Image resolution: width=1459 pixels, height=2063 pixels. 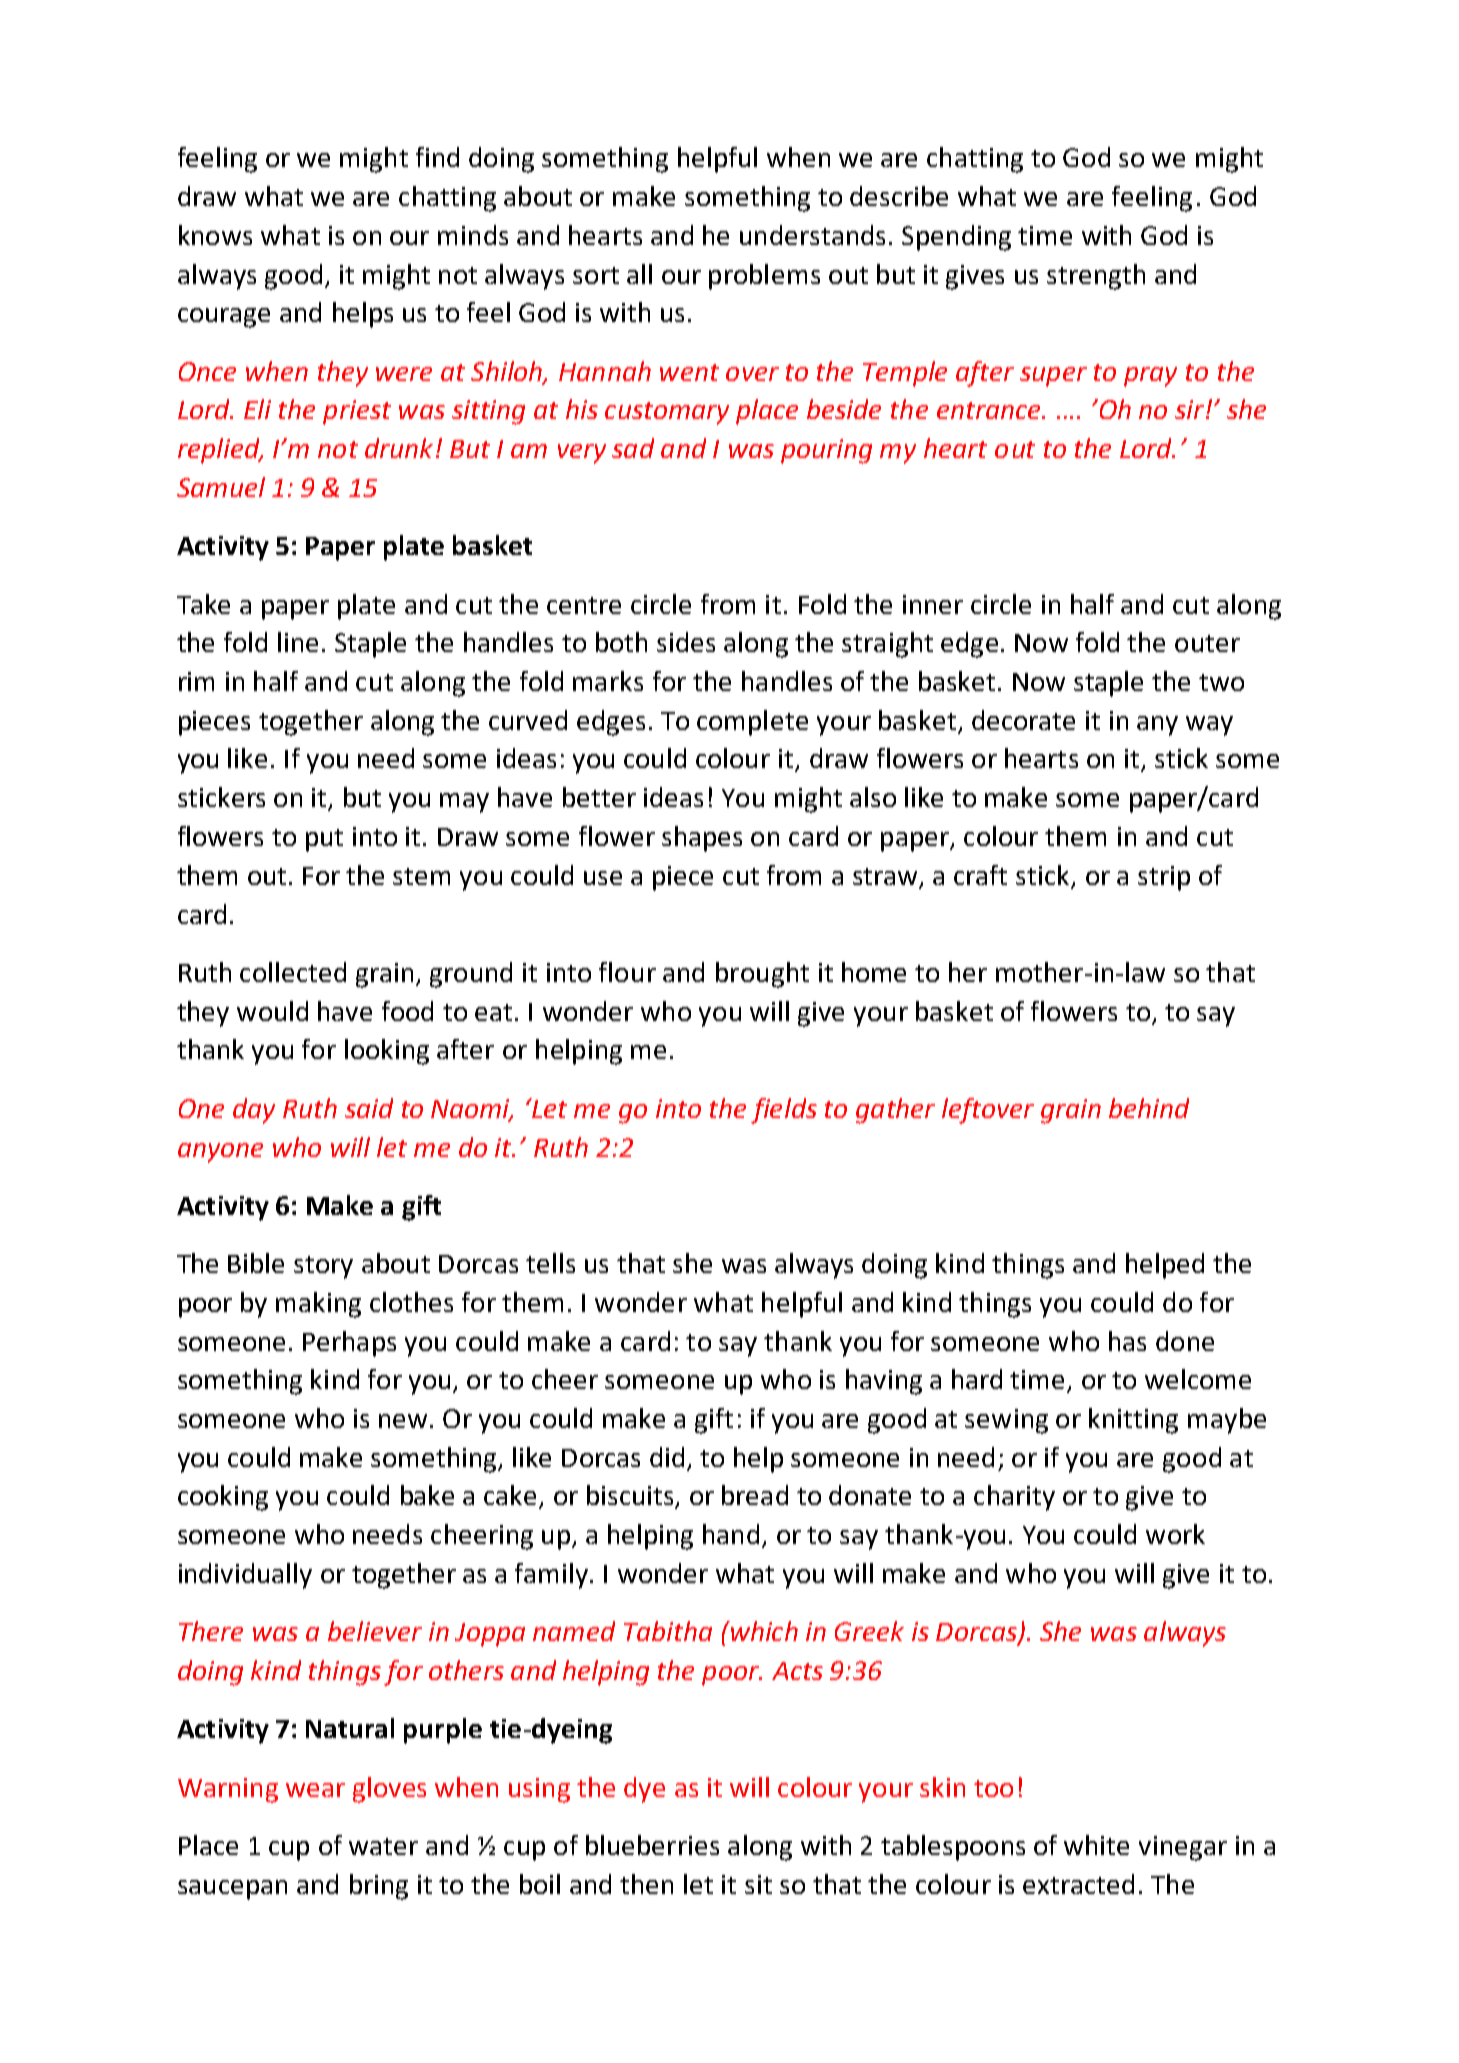 What do you see at coordinates (215, 235) in the screenshot?
I see `knows` at bounding box center [215, 235].
